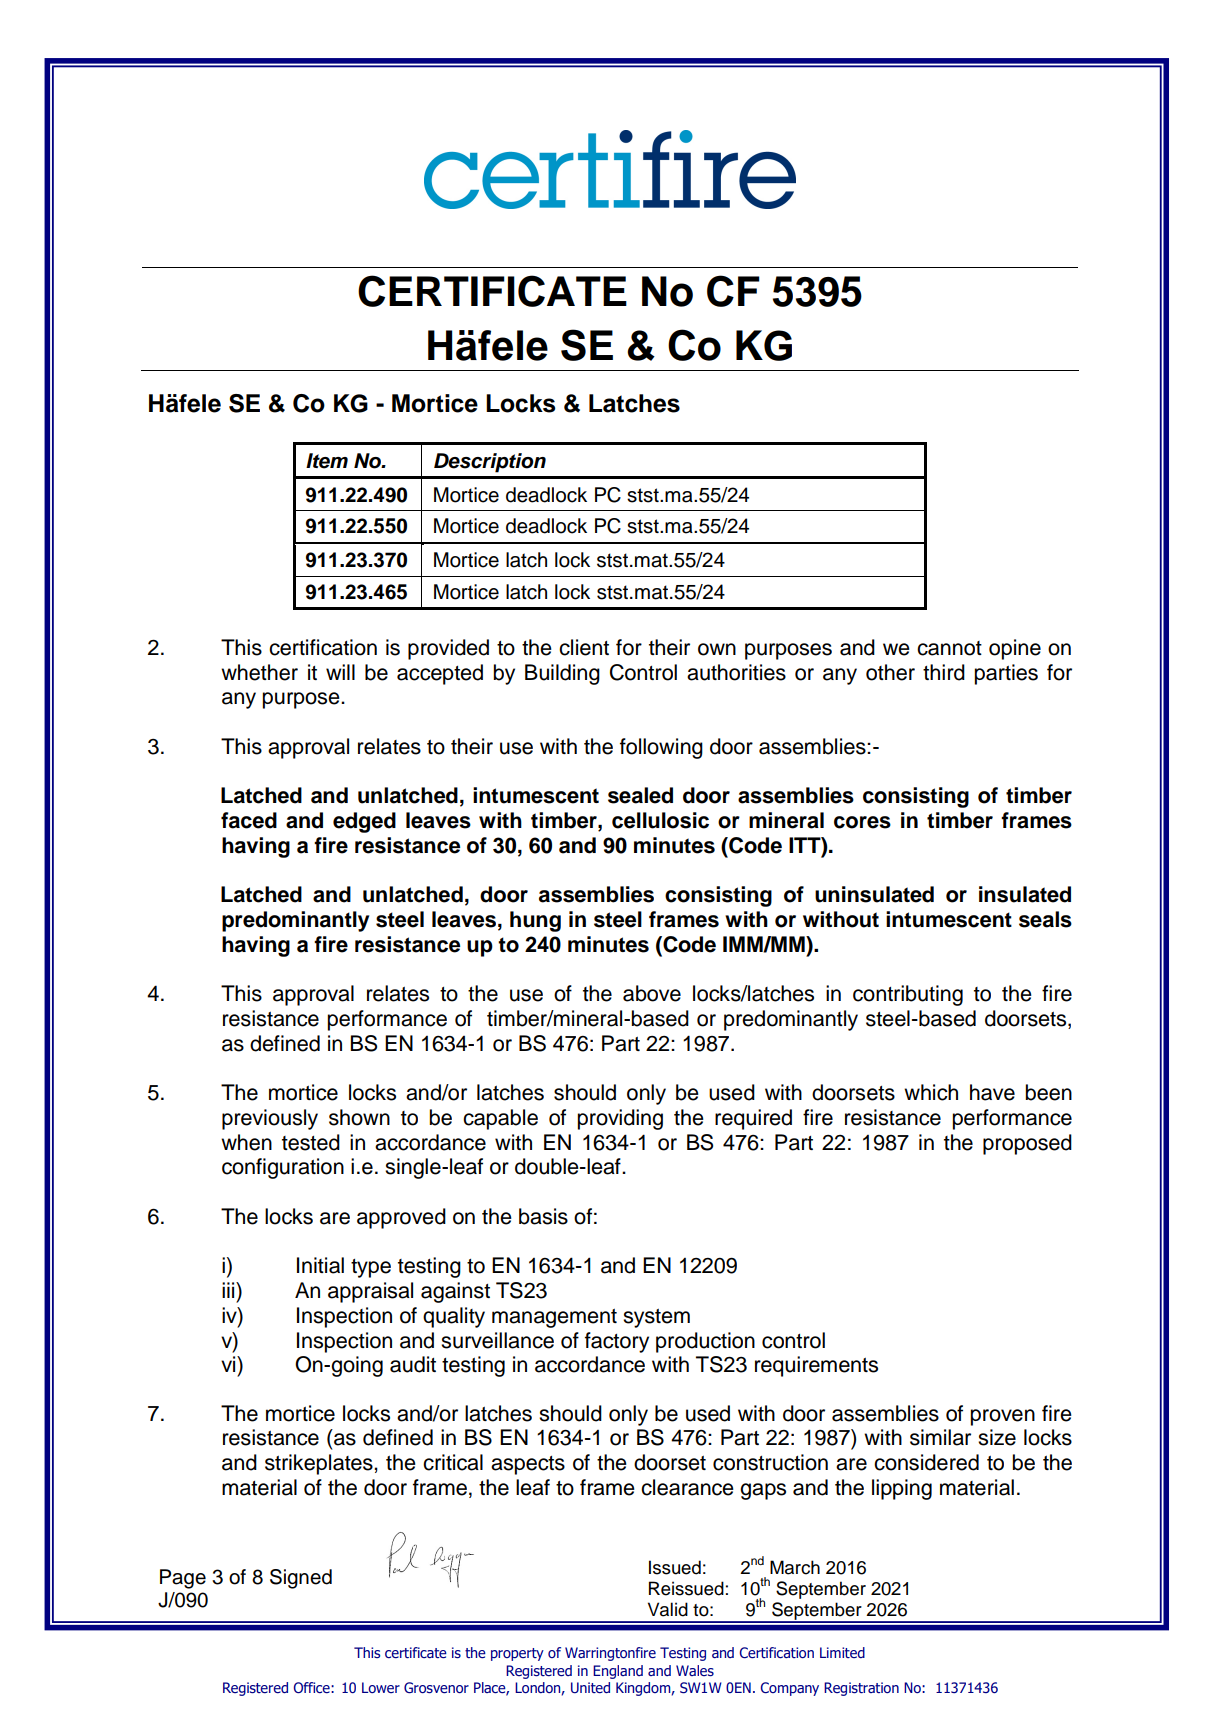 This screenshot has height=1725, width=1220. What do you see at coordinates (931, 1092) in the screenshot?
I see `which` at bounding box center [931, 1092].
